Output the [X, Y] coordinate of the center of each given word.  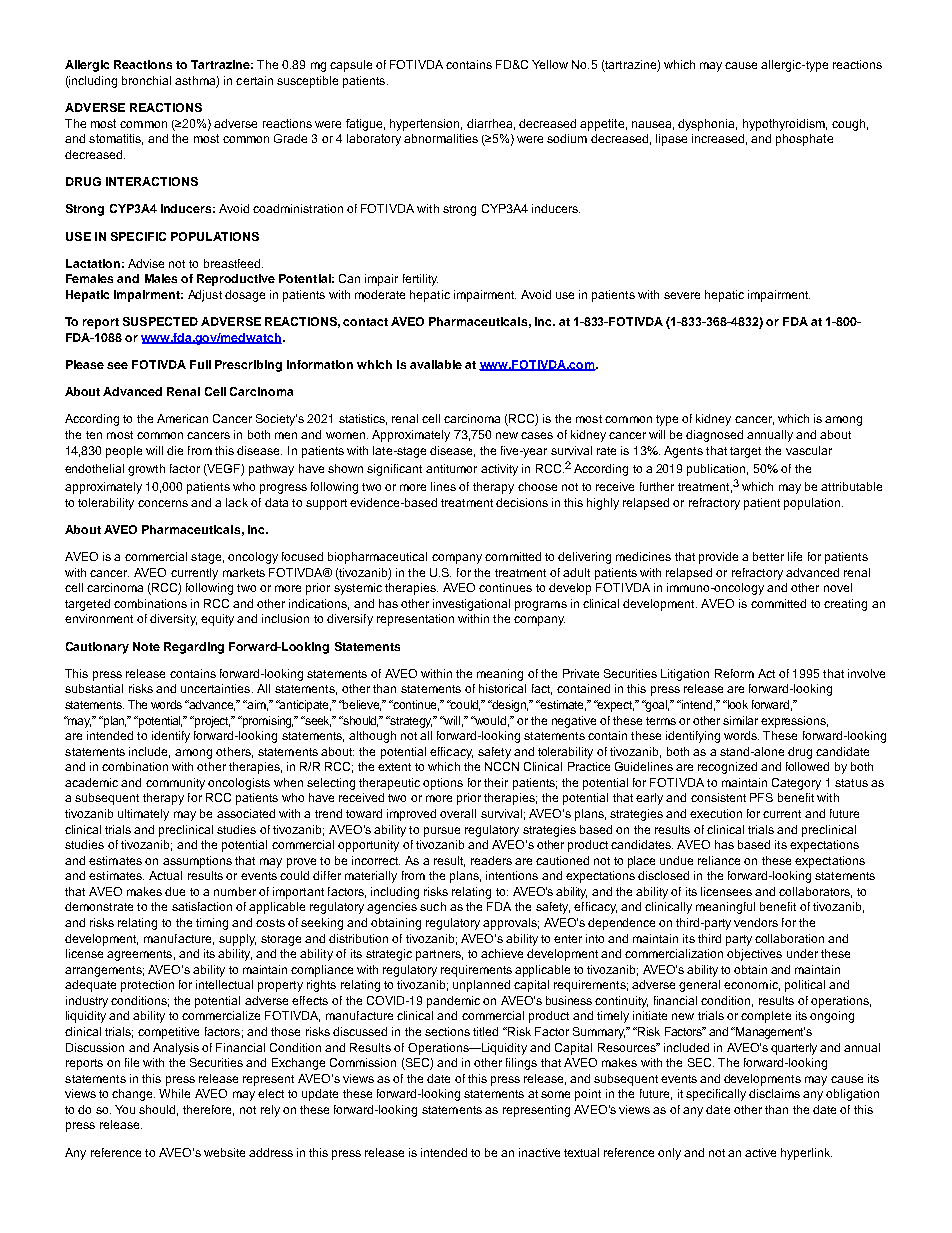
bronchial [146, 80]
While [174, 1093]
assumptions [197, 862]
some [555, 1094]
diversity [173, 620]
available [436, 364]
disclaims [774, 1093]
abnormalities [441, 138]
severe [682, 295]
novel [838, 587]
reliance [719, 860]
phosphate [804, 140]
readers [491, 860]
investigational [471, 605]
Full [200, 364]
